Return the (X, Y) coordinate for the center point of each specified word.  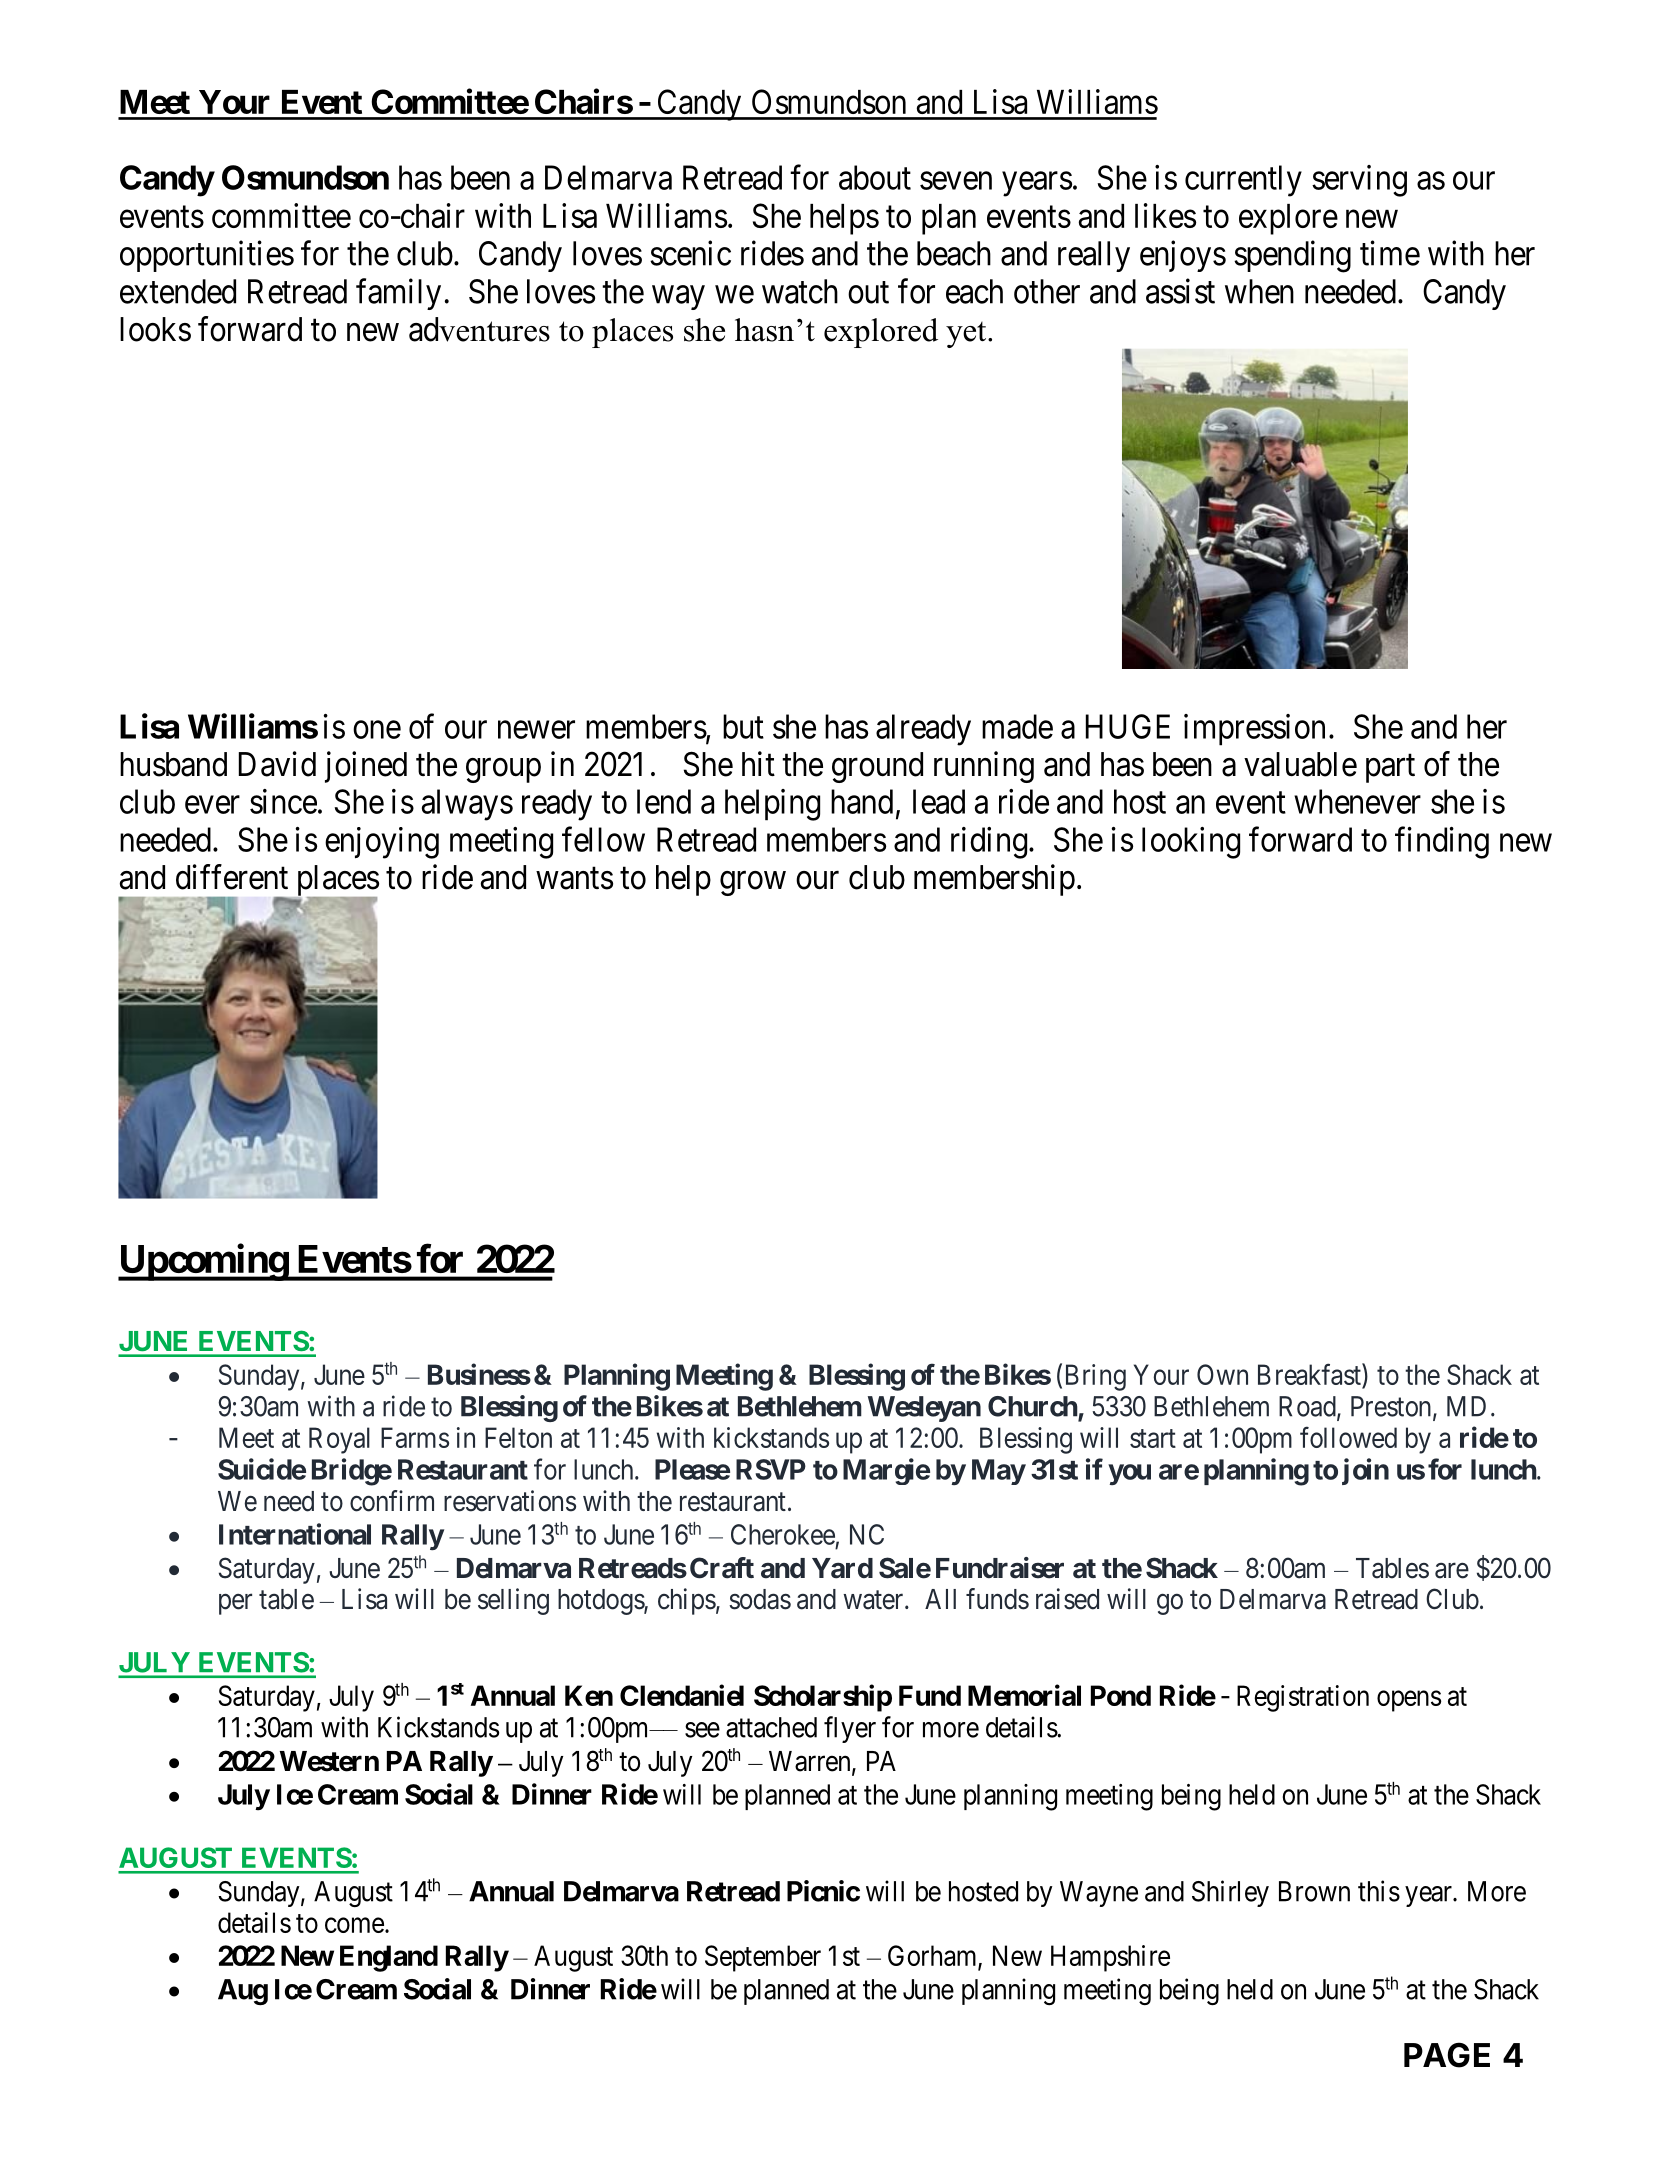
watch (800, 291)
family (398, 294)
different (232, 877)
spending (1292, 256)
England (389, 1958)
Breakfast (1310, 1374)
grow (753, 883)
